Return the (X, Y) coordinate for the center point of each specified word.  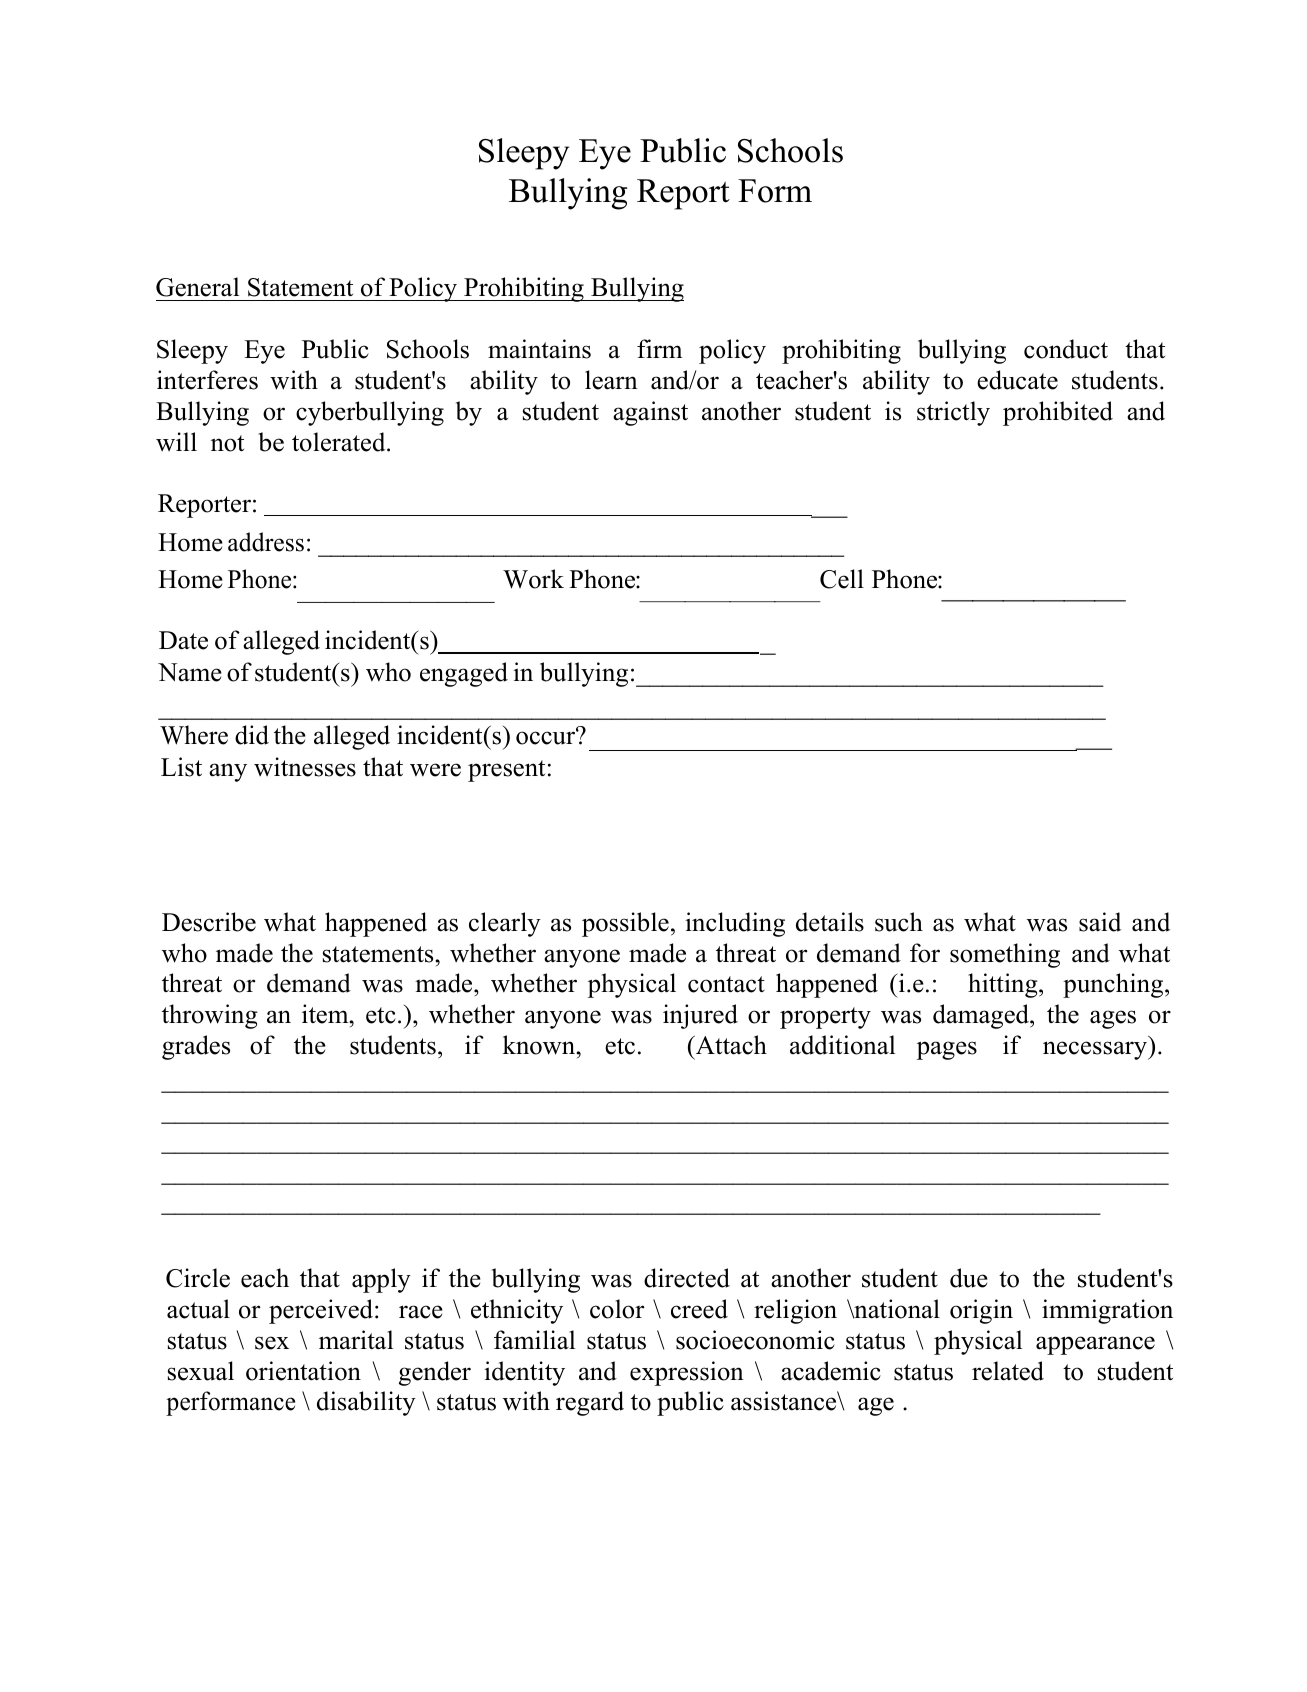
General (197, 287)
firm (659, 348)
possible (625, 924)
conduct (1066, 349)
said (1100, 922)
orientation (303, 1371)
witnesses (305, 767)
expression (687, 1373)
